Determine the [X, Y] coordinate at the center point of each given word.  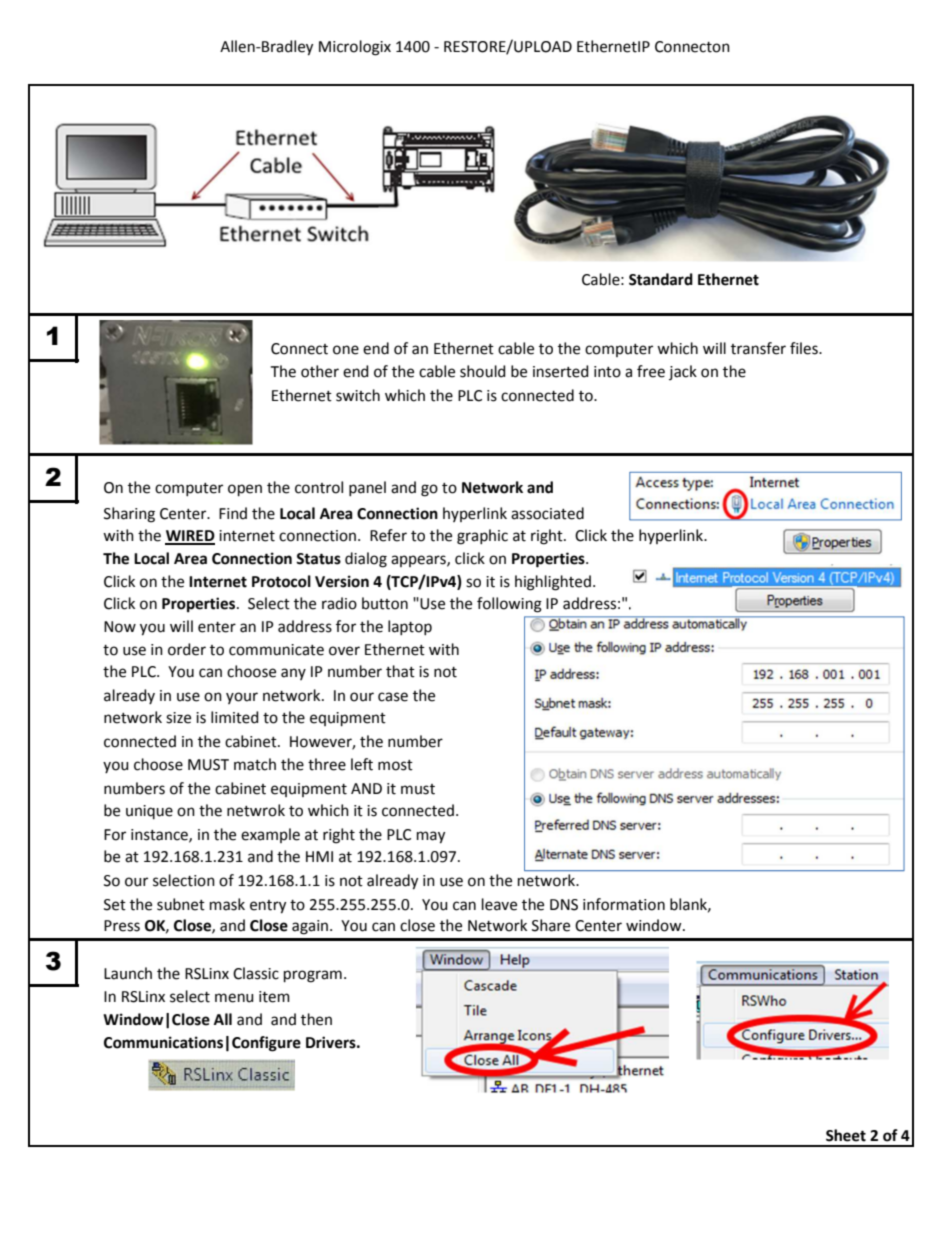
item [274, 997]
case [393, 697]
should [483, 371]
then [316, 1019]
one [346, 350]
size [178, 718]
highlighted [553, 583]
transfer [758, 348]
